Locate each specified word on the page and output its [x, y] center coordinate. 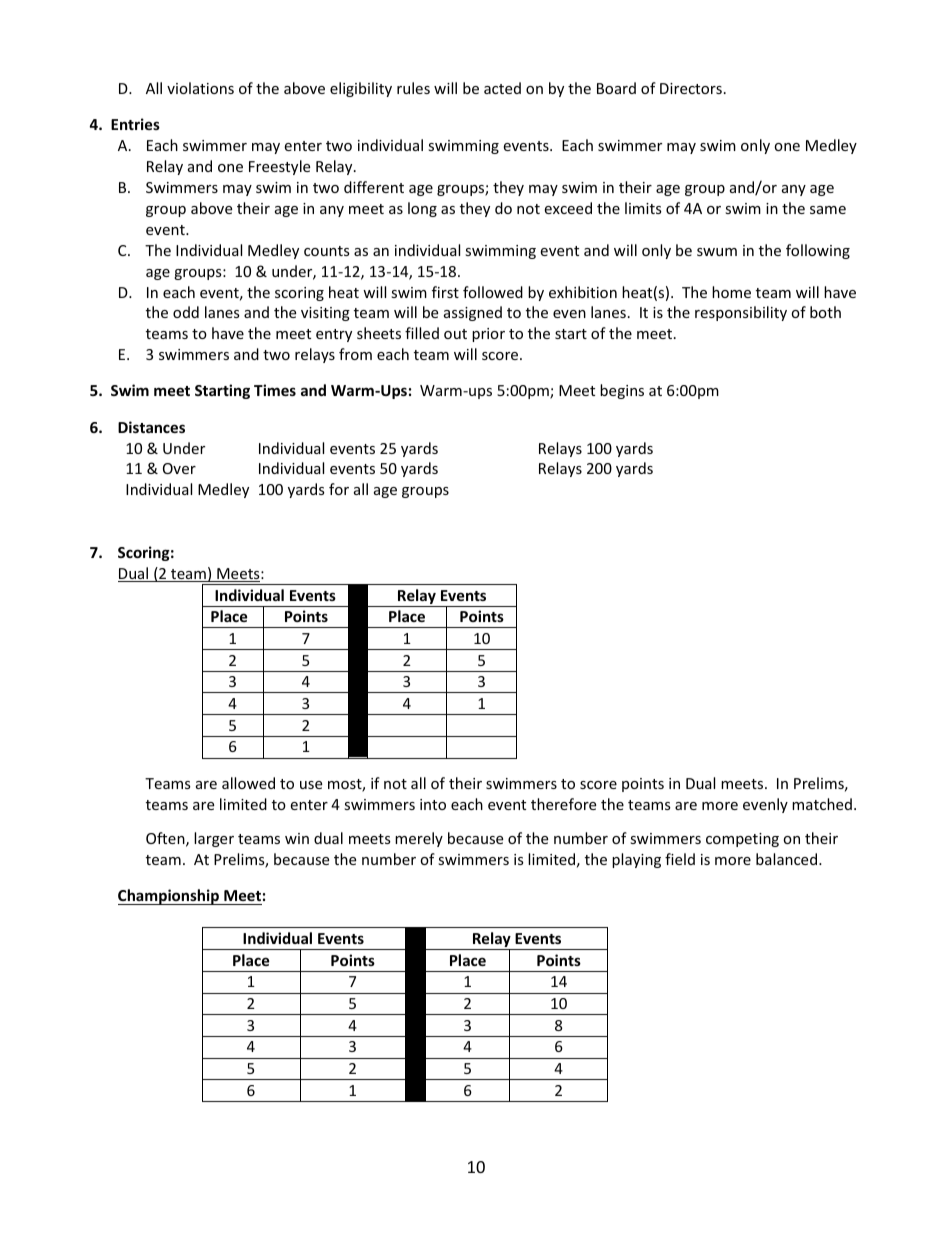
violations [200, 88]
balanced [788, 859]
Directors [691, 88]
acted [502, 88]
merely [419, 839]
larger [214, 839]
